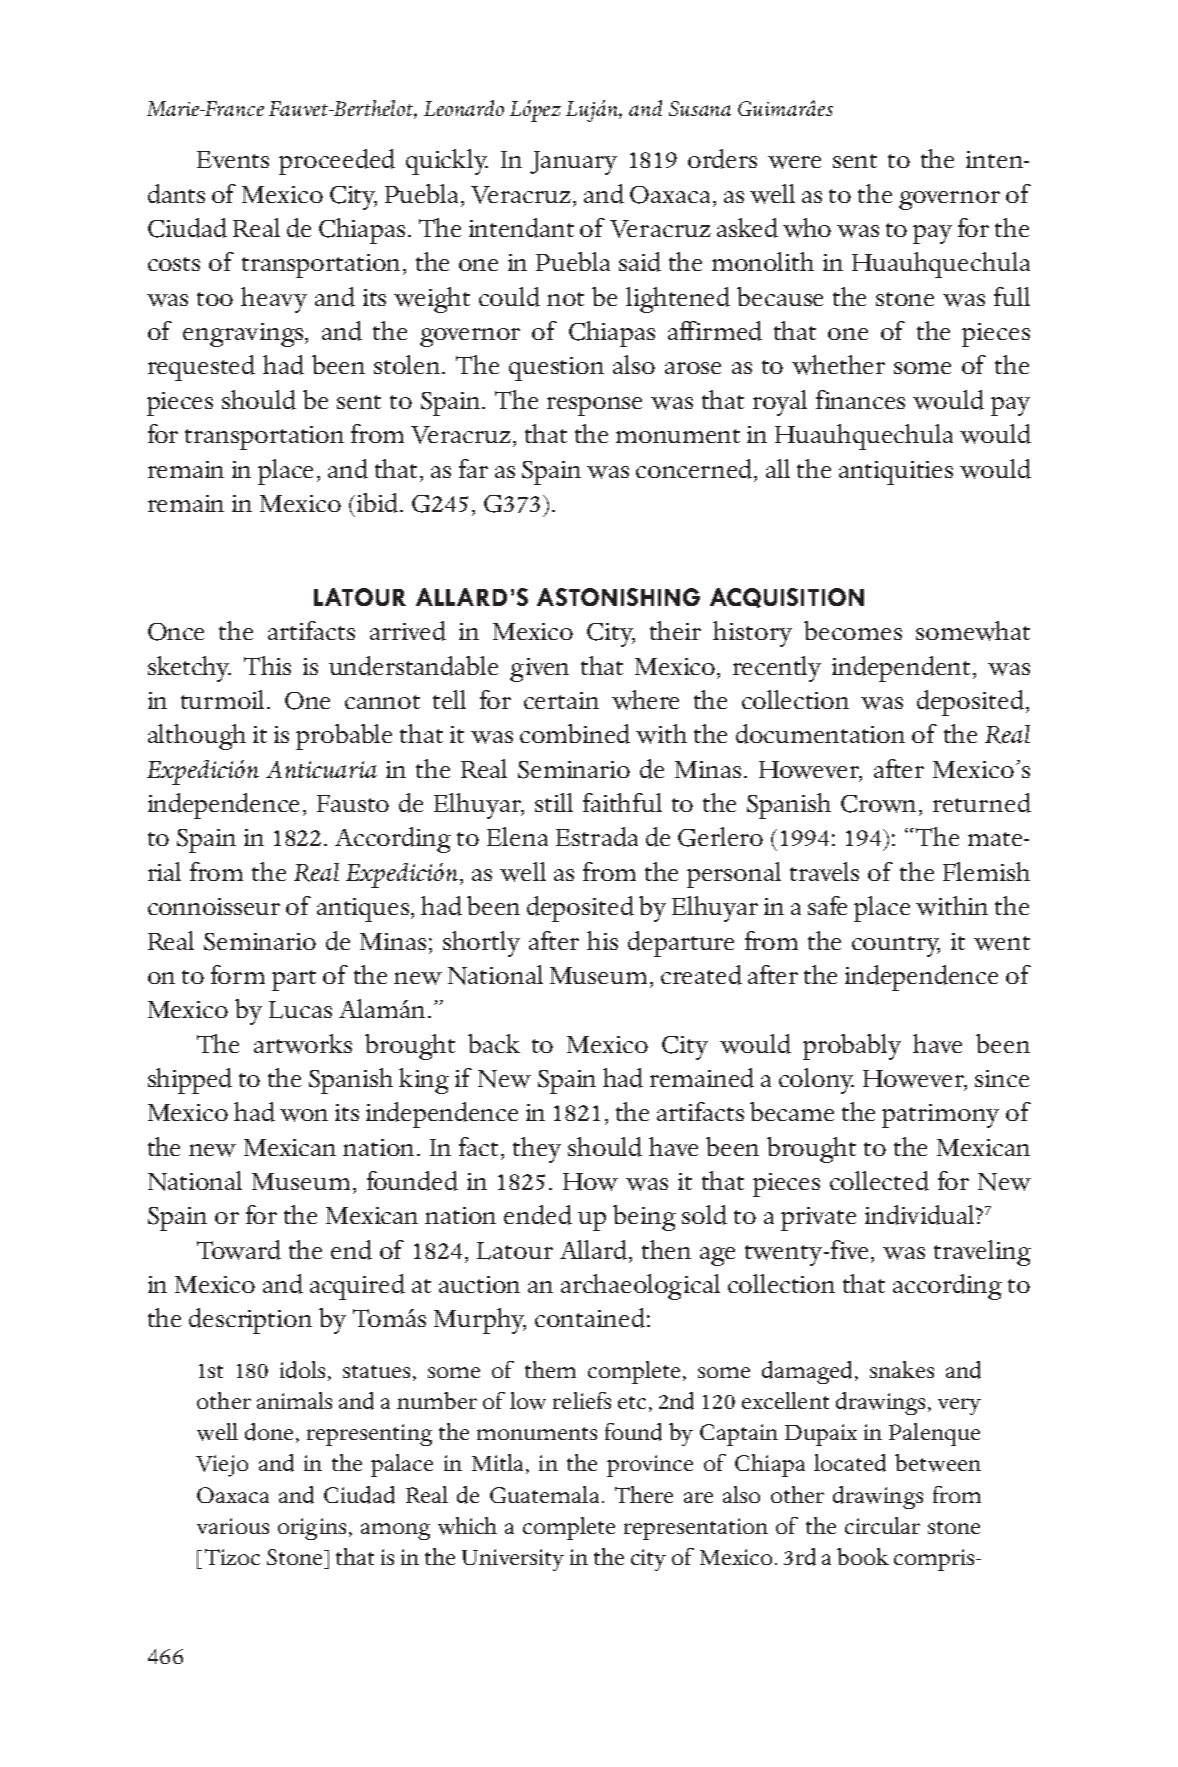  What do you see at coordinates (618, 597) in the screenshot?
I see `Astonishing` at bounding box center [618, 597].
